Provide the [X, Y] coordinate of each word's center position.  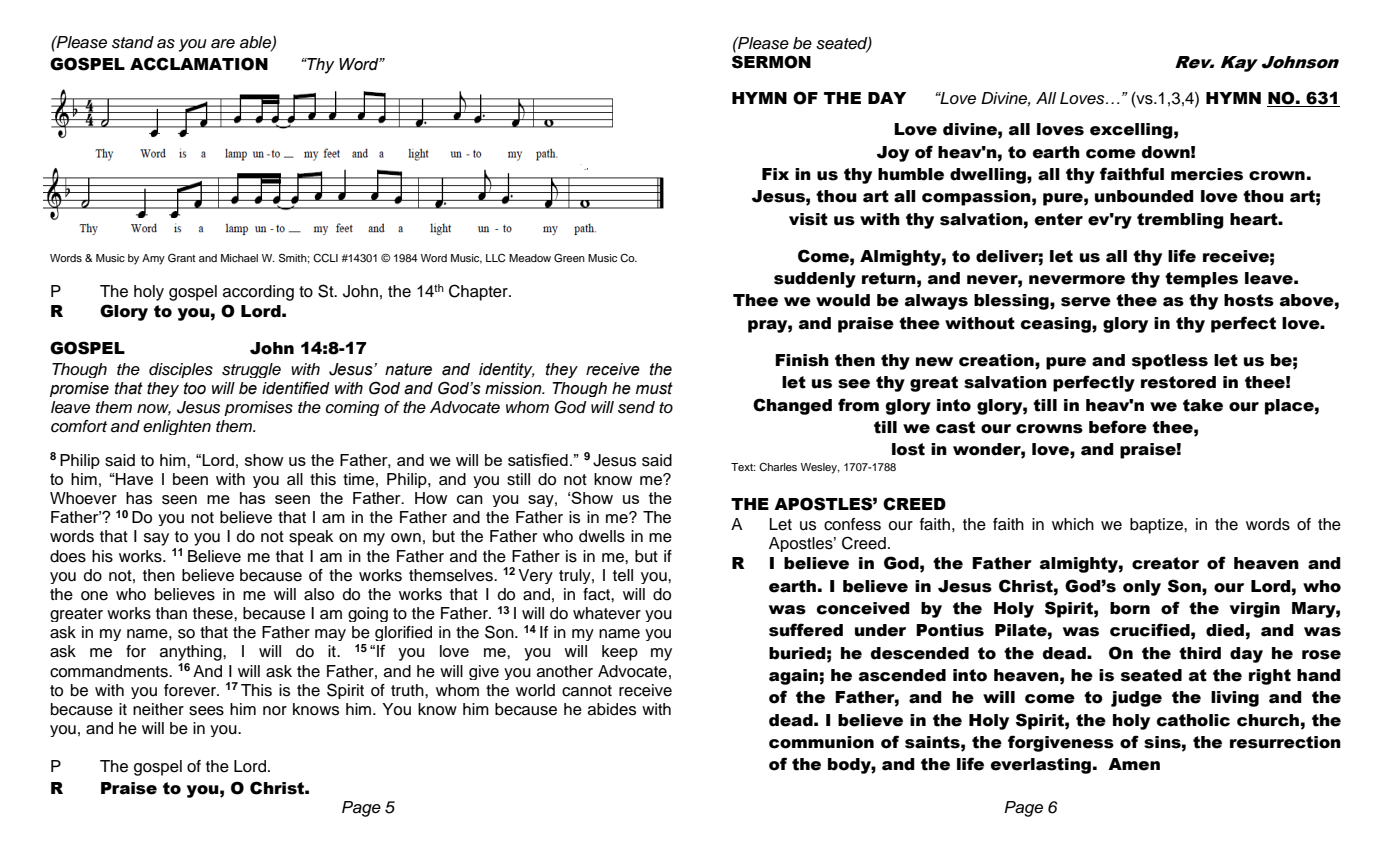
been [190, 479]
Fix [775, 174]
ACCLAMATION [199, 64]
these [214, 613]
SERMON [771, 62]
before [1118, 427]
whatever [607, 613]
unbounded [1144, 196]
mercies [1207, 174]
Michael [239, 258]
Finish [802, 360]
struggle [251, 370]
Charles [778, 467]
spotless [1170, 362]
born [1130, 608]
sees [206, 711]
